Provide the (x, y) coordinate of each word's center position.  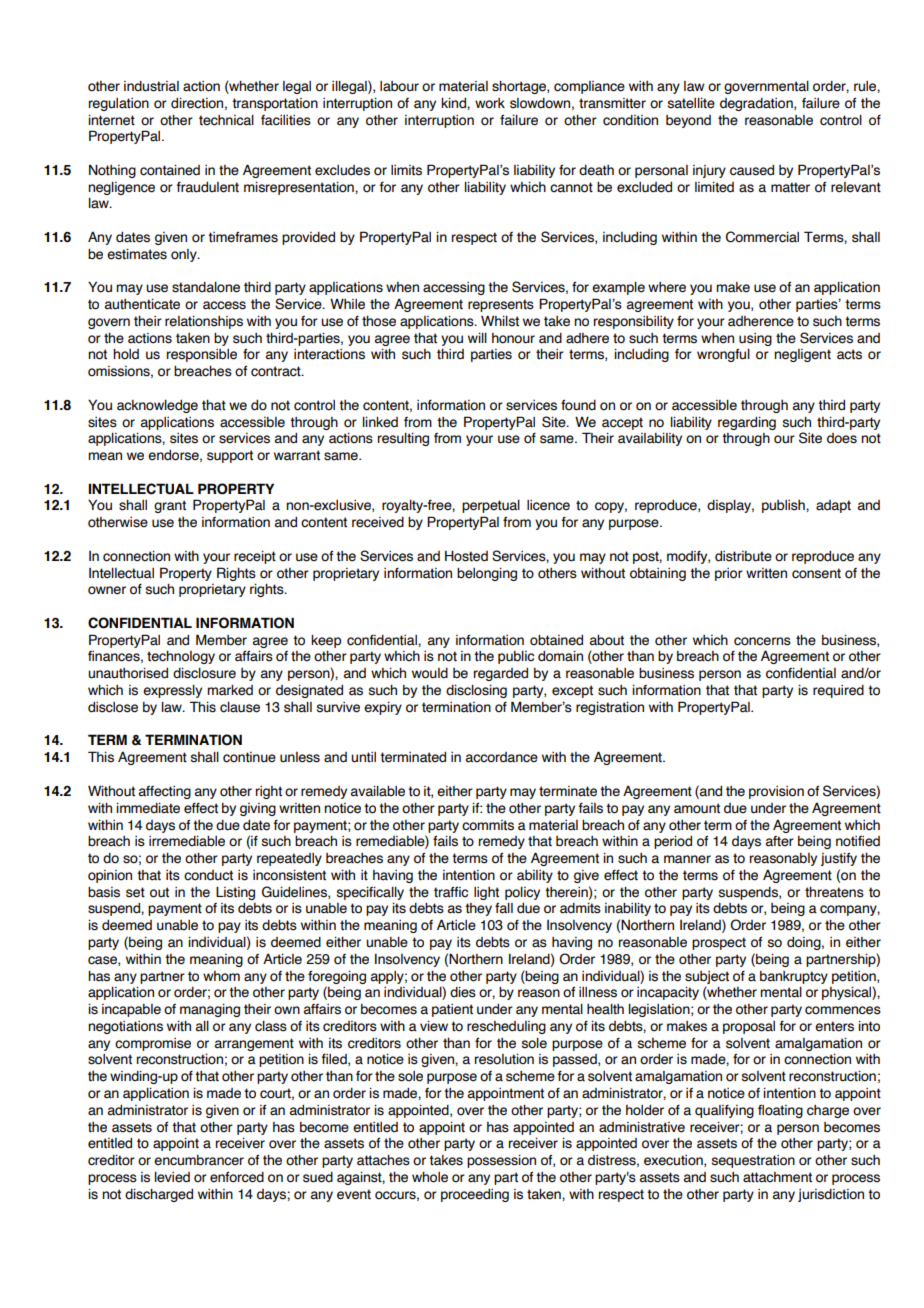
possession (501, 1161)
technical (226, 120)
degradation (757, 104)
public (516, 657)
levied (172, 1177)
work (490, 103)
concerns (762, 641)
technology (181, 657)
